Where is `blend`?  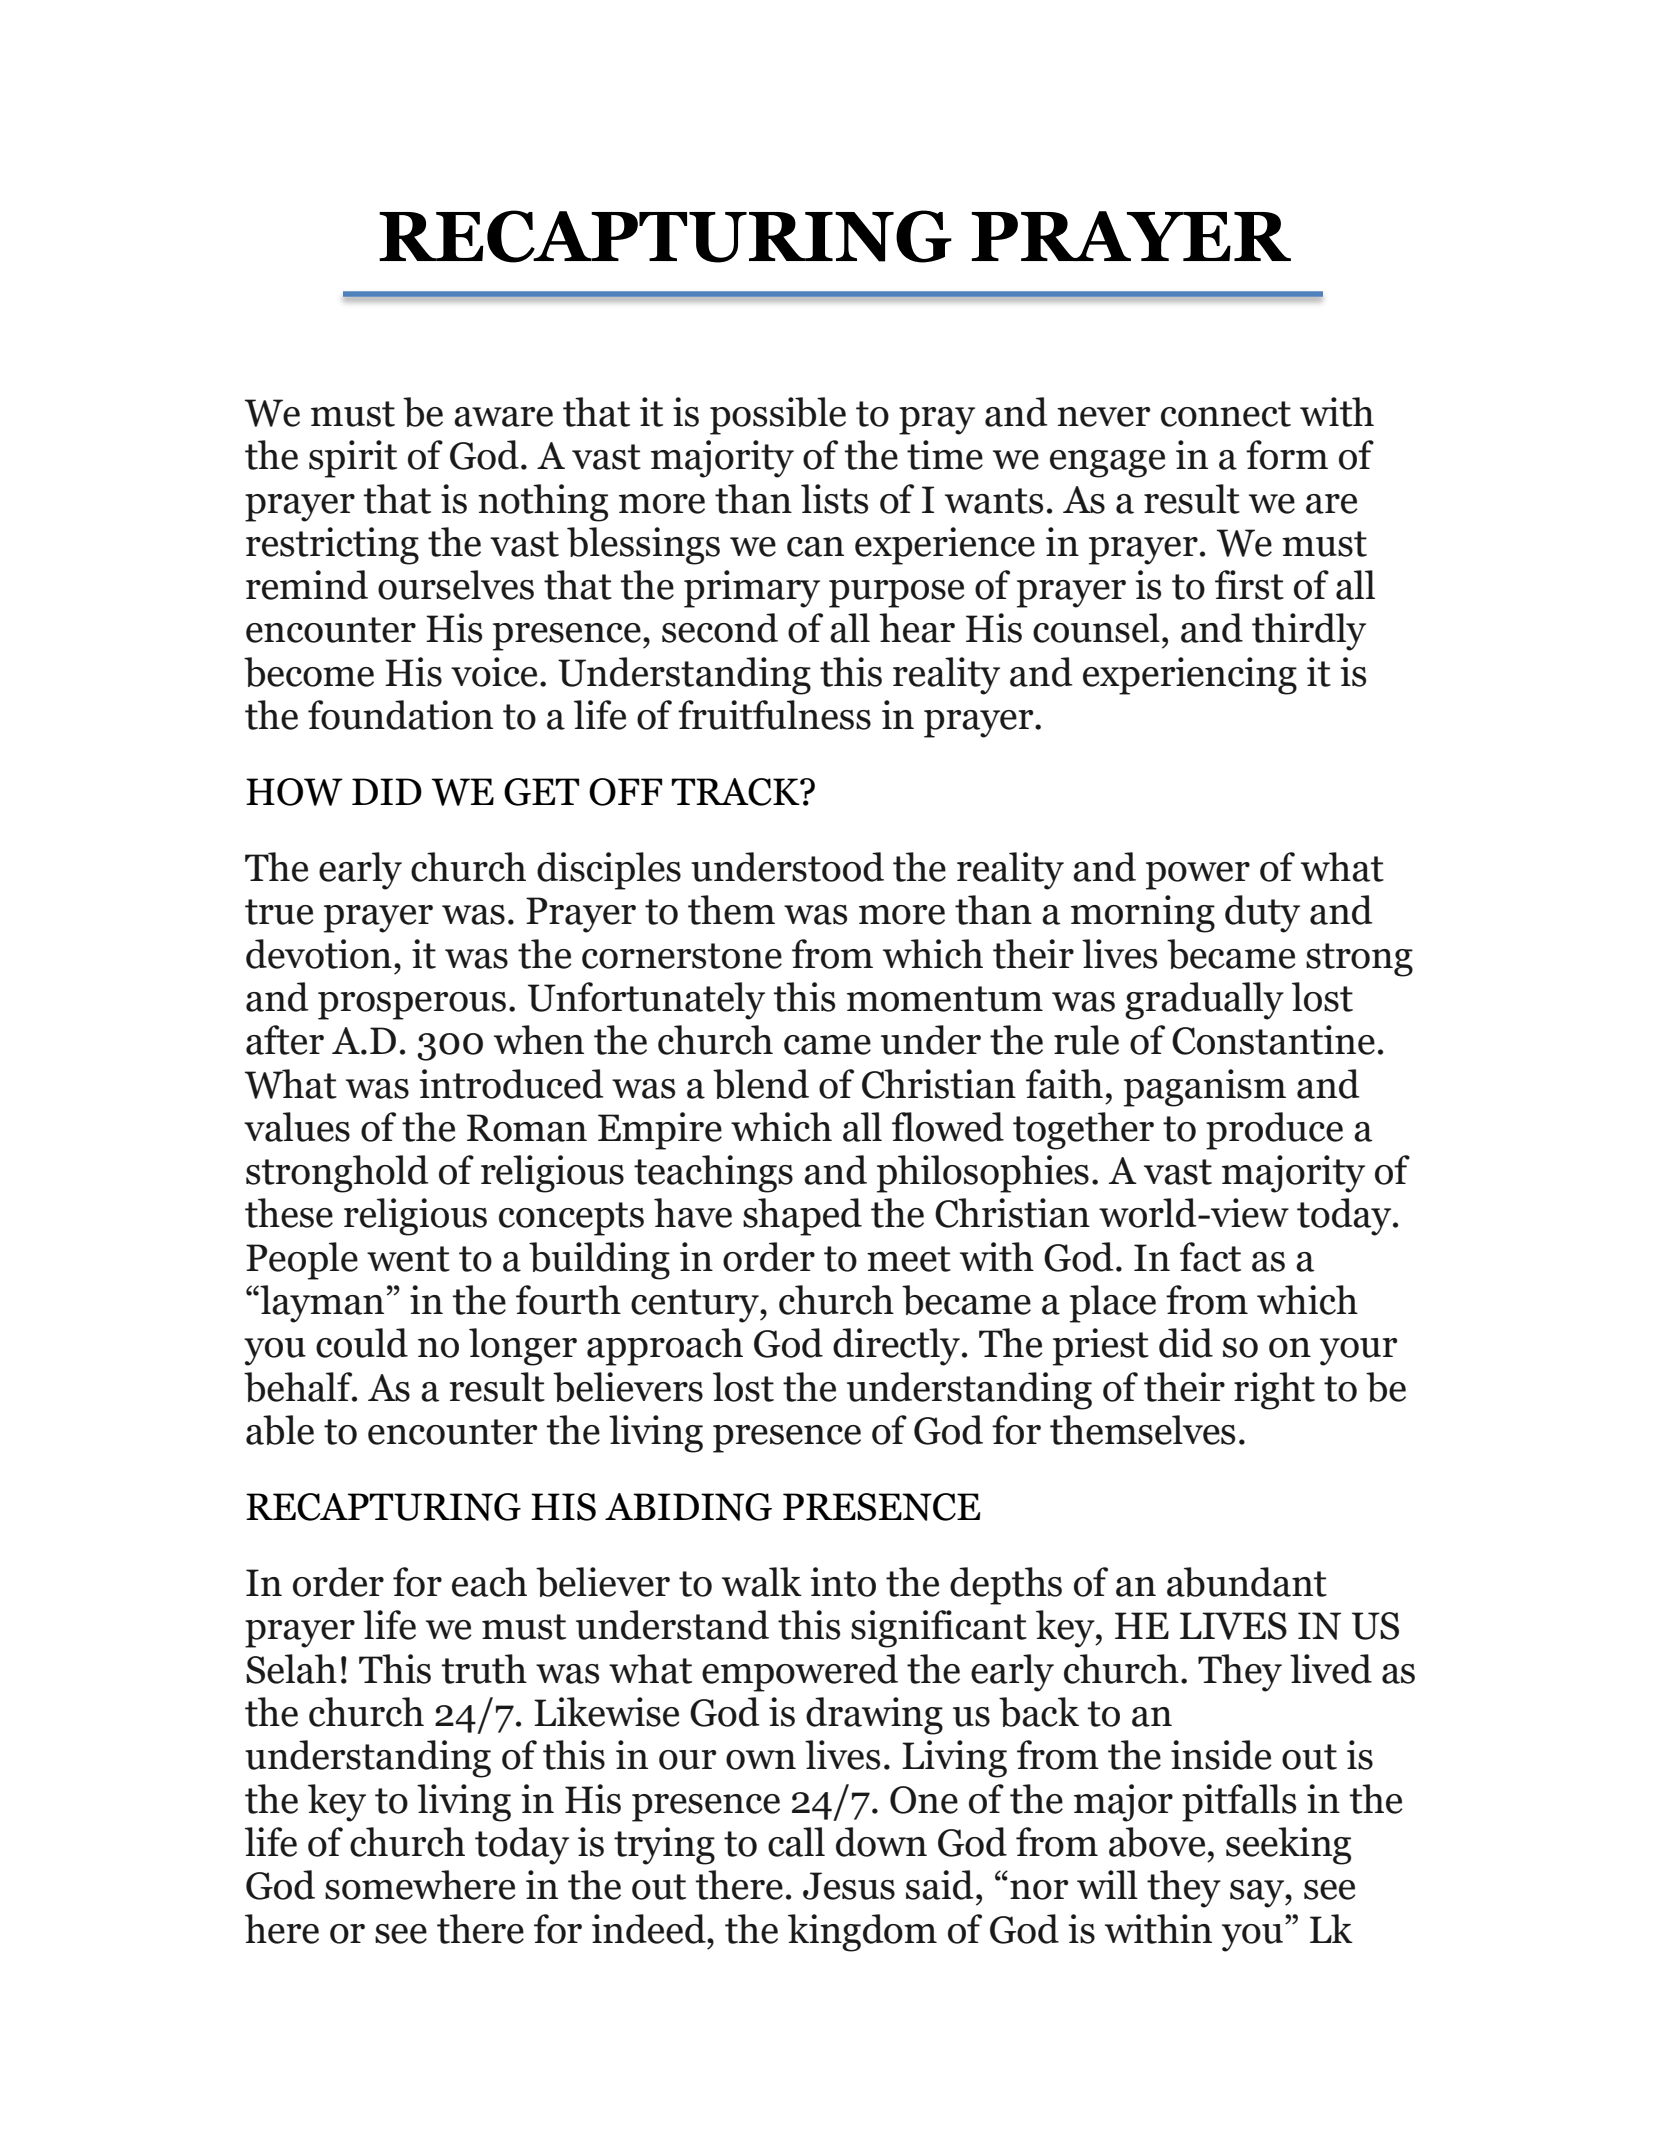
blend is located at coordinates (761, 1084).
